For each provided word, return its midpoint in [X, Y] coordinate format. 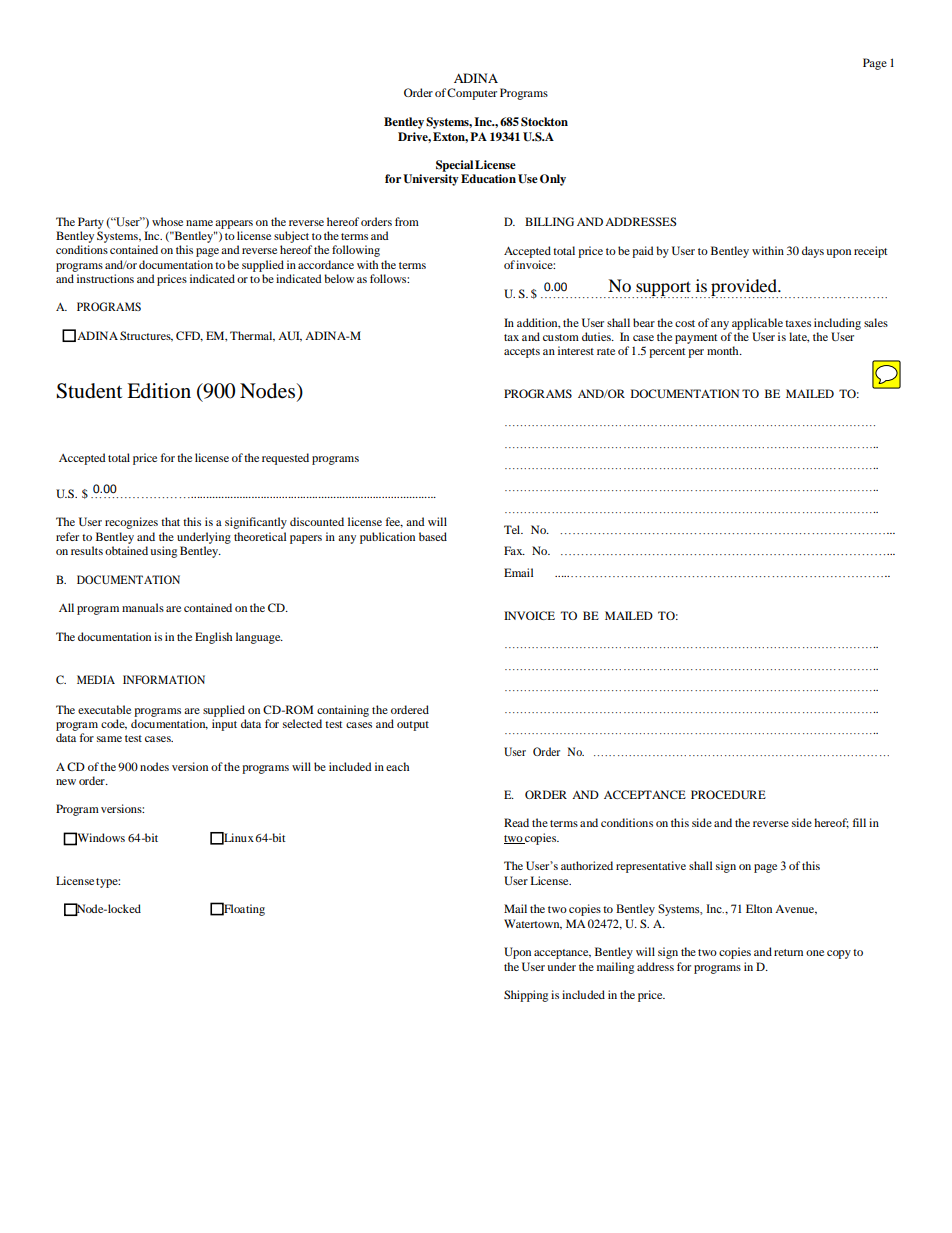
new [66, 782]
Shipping [526, 996]
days [813, 252]
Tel [513, 529]
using [163, 552]
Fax [514, 550]
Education [488, 178]
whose [167, 221]
